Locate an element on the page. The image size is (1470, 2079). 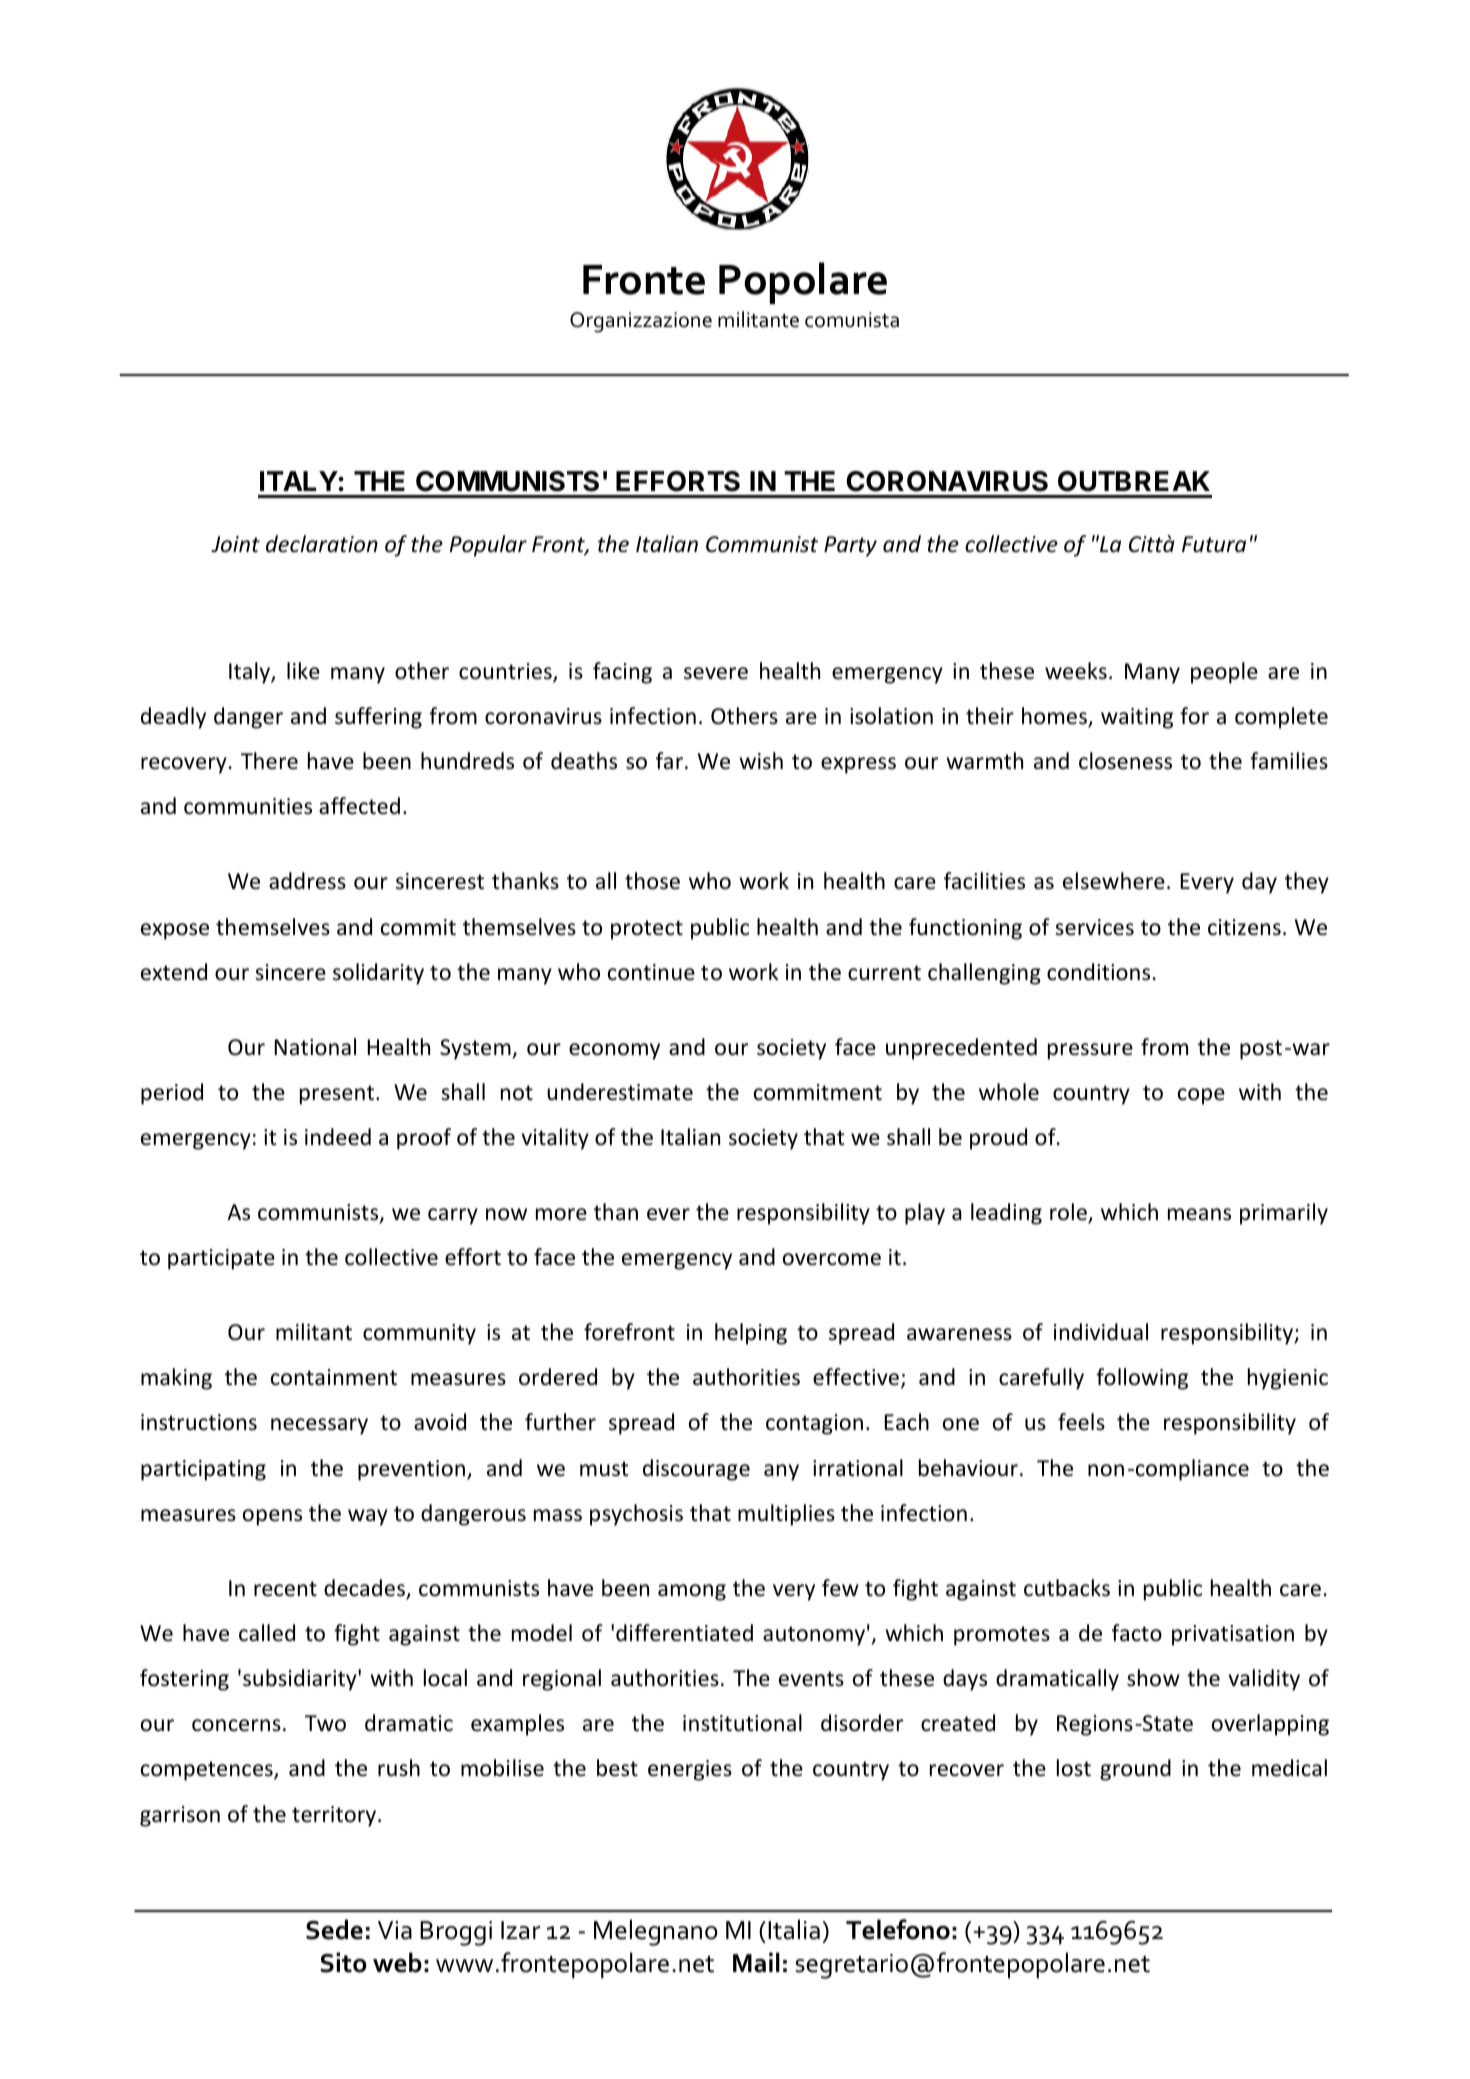
Sede is located at coordinates (334, 1929).
